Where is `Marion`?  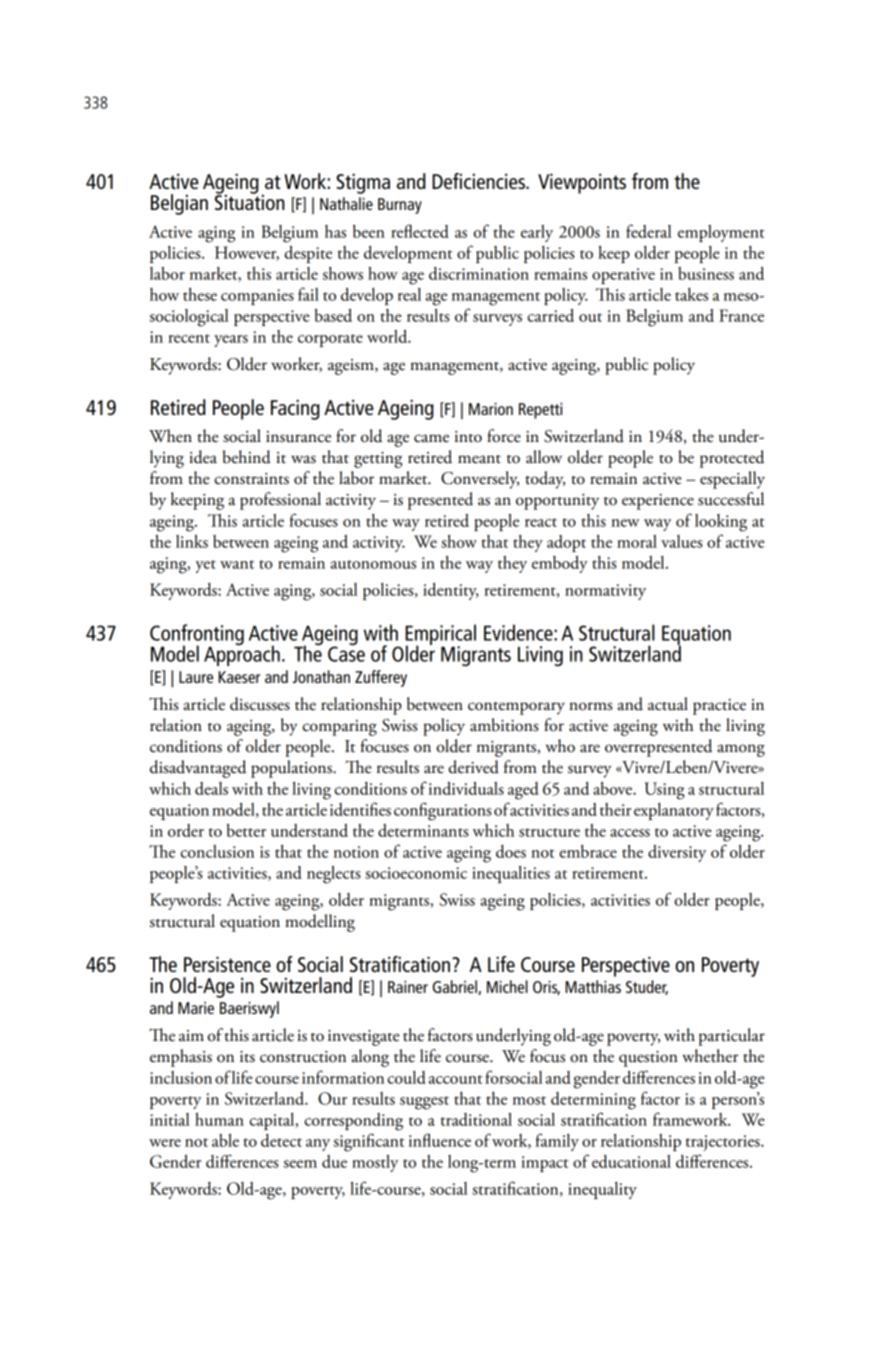 Marion is located at coordinates (491, 409).
